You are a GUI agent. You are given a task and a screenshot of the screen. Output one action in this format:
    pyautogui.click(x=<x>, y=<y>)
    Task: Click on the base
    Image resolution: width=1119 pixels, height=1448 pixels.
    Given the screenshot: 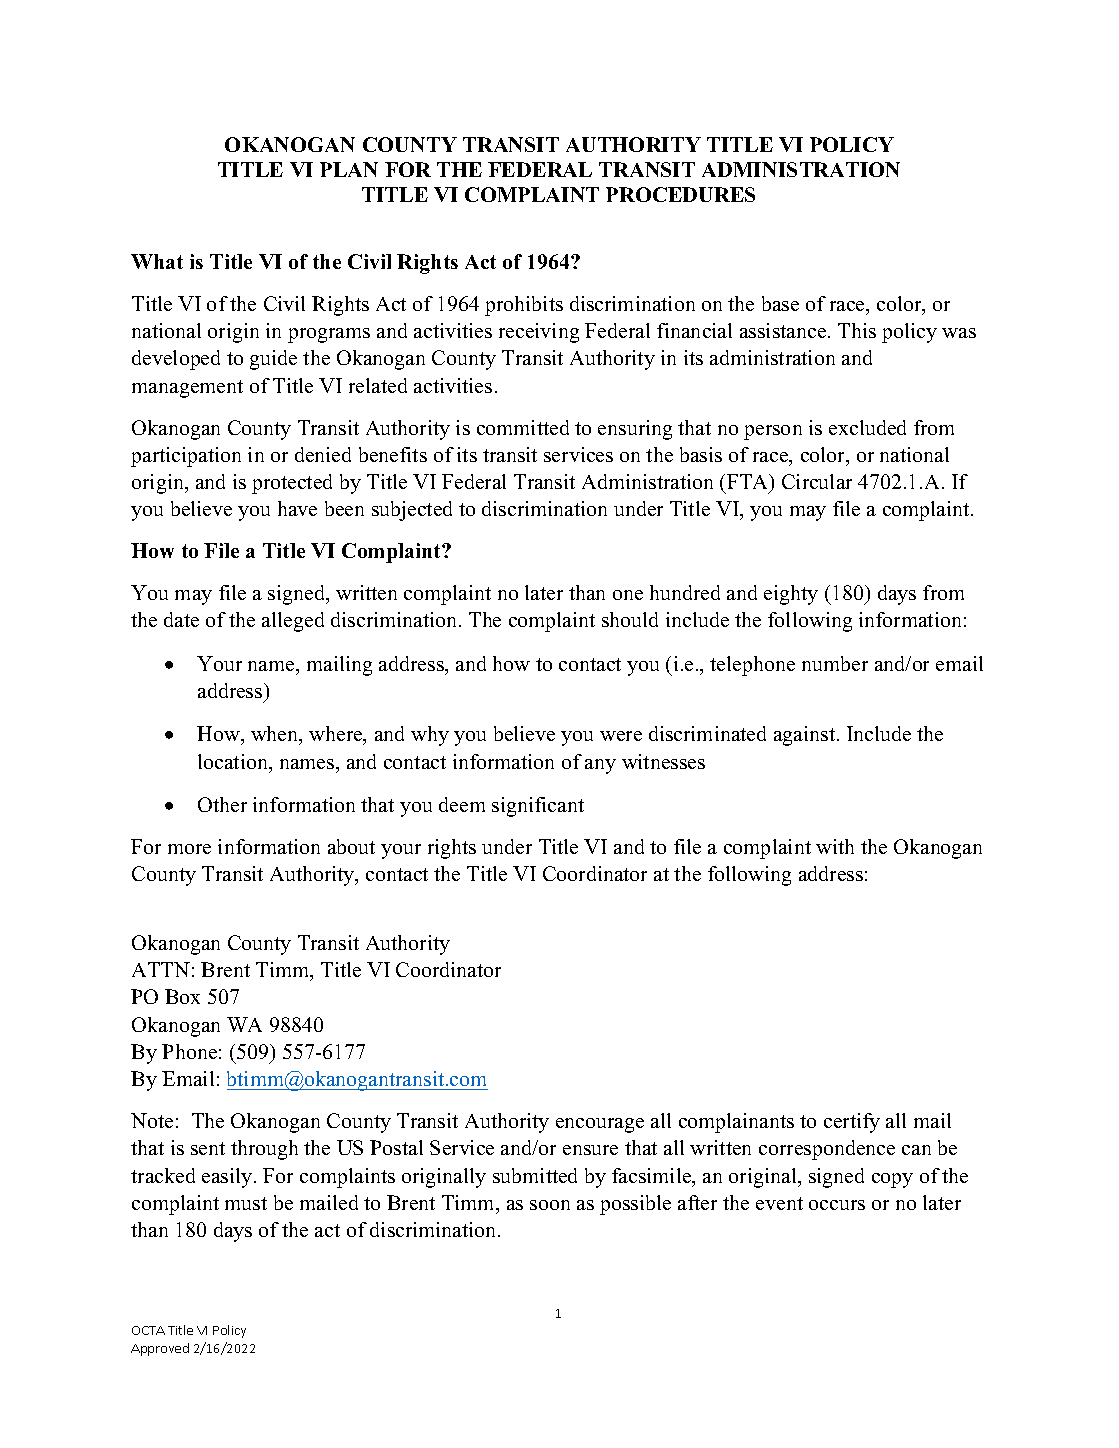 What is the action you would take?
    pyautogui.click(x=780, y=303)
